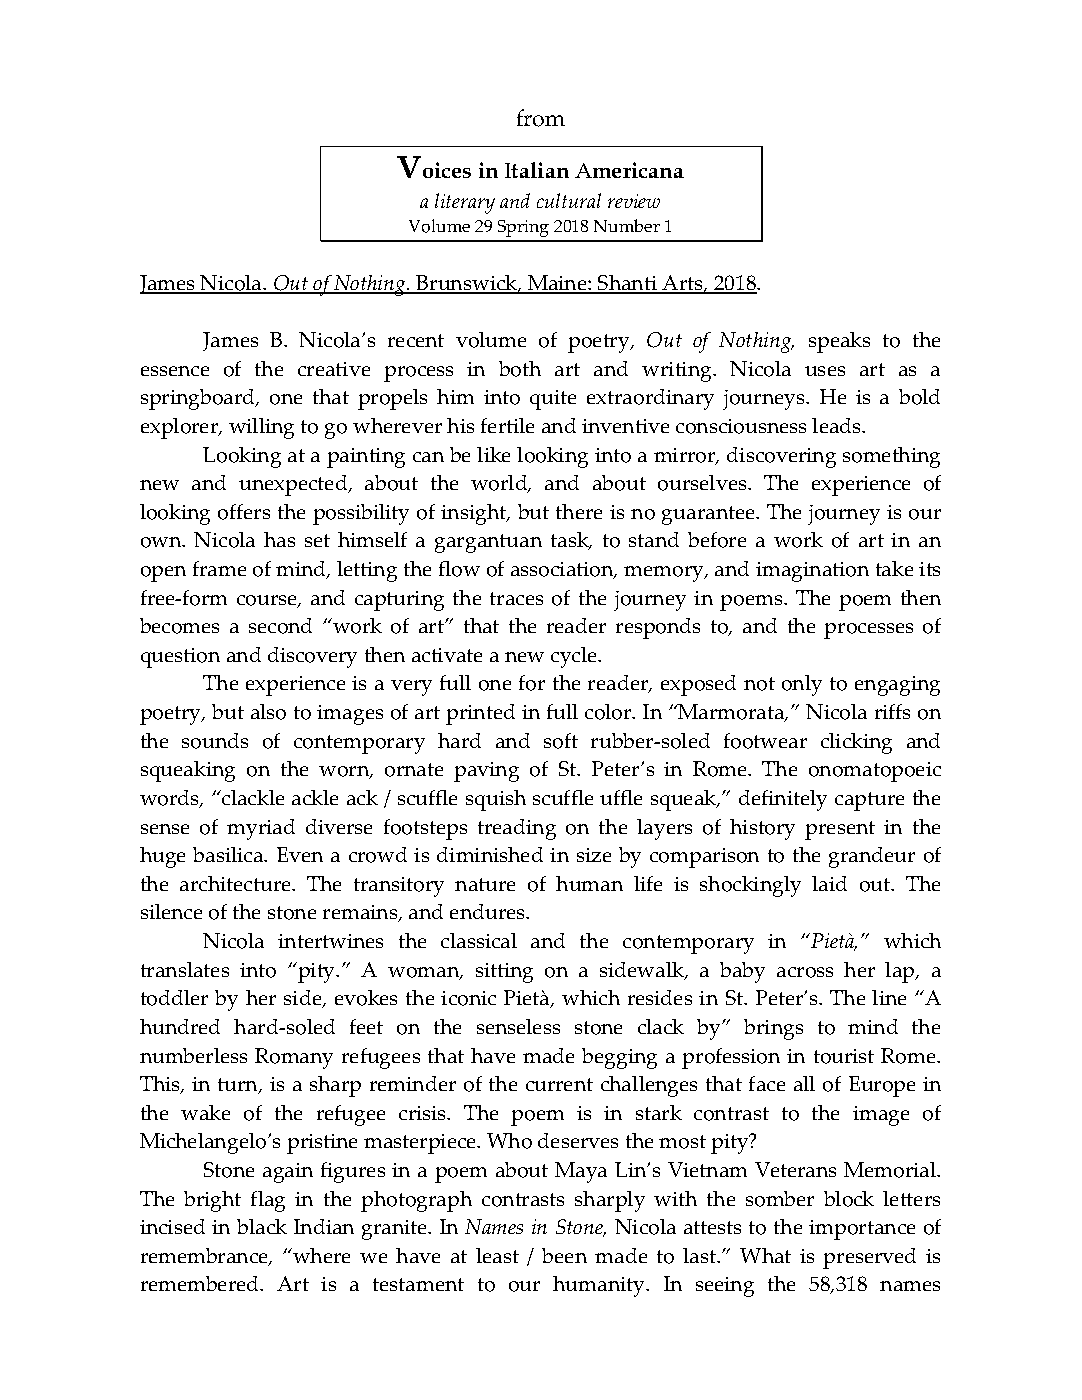  What do you see at coordinates (537, 170) in the screenshot?
I see `Italian` at bounding box center [537, 170].
